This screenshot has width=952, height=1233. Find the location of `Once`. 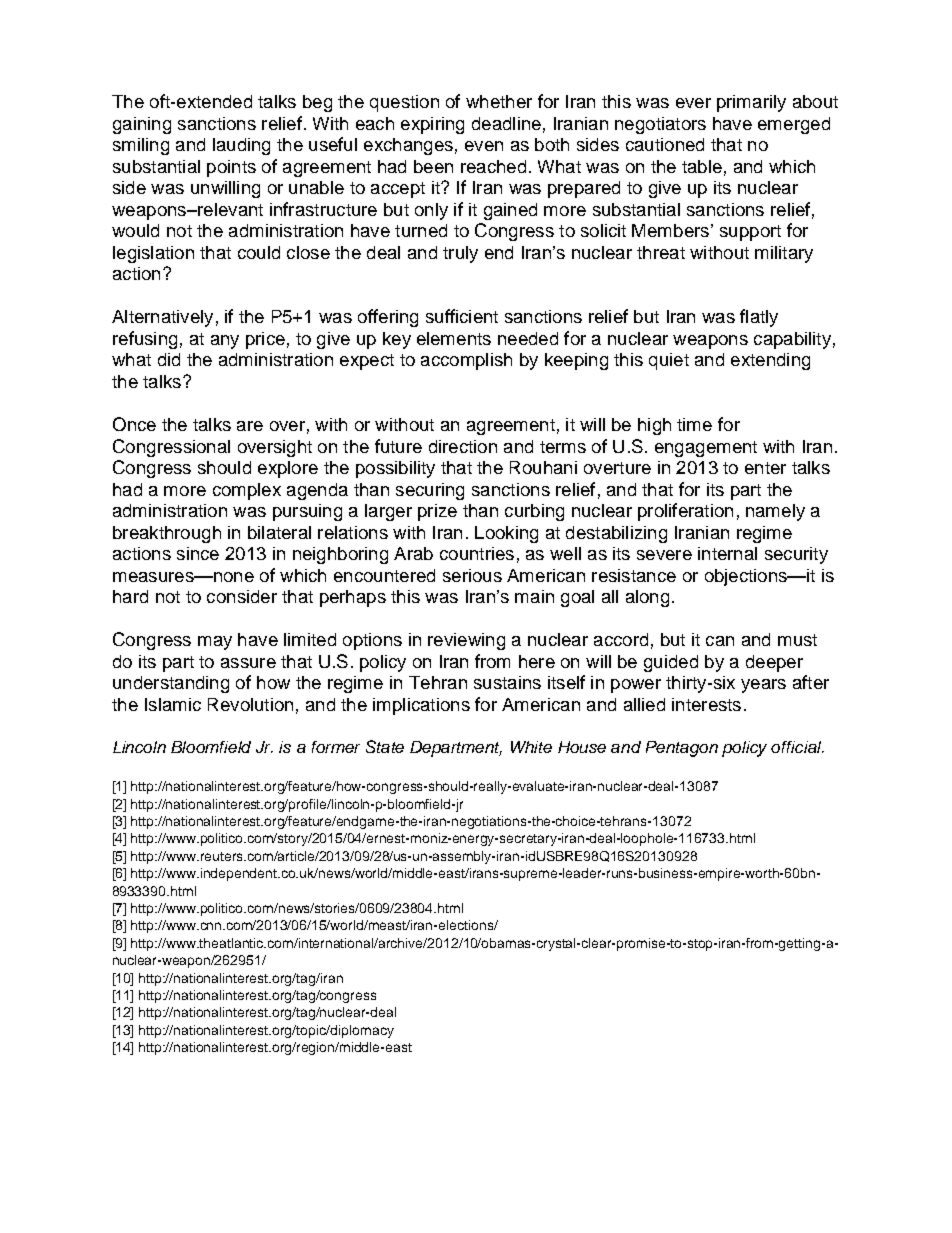

Once is located at coordinates (134, 424).
